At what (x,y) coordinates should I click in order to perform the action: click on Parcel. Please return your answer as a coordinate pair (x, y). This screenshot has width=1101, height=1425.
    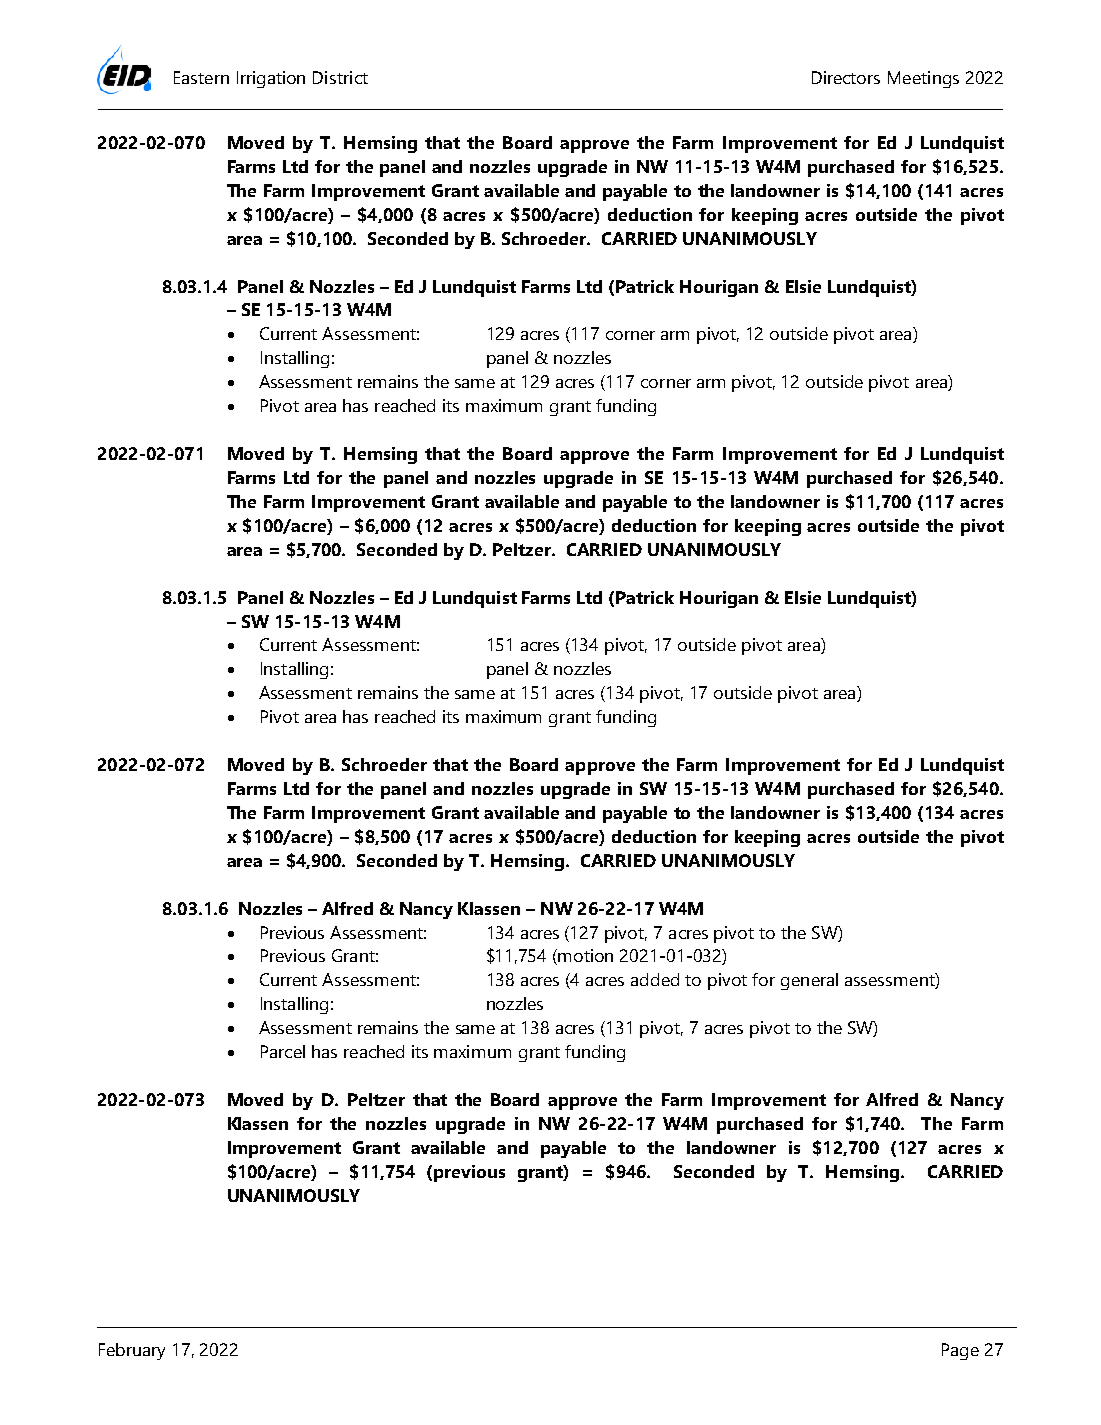
    Looking at the image, I should click on (283, 1051).
